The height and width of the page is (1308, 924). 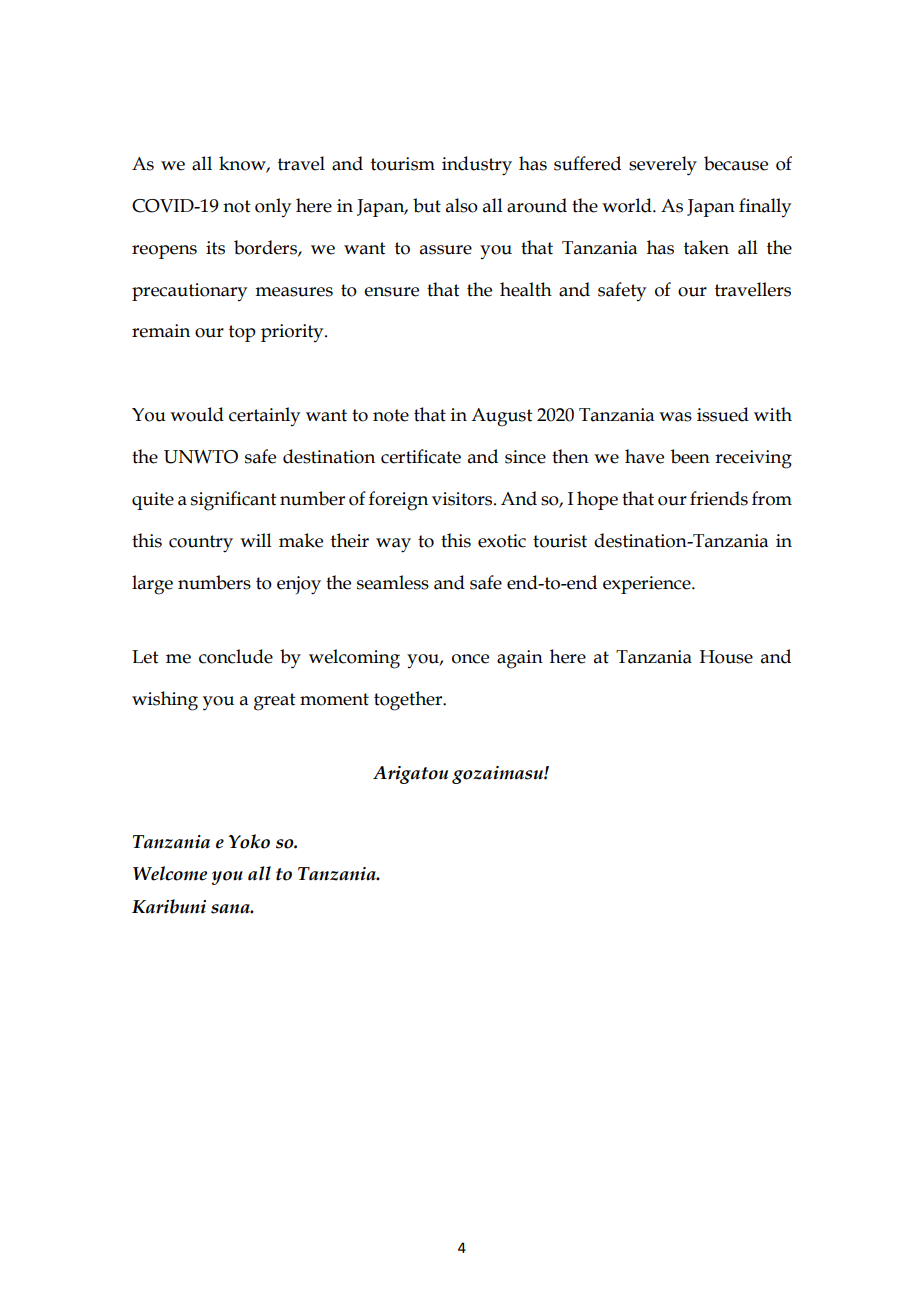 I want to click on only, so click(x=273, y=207).
